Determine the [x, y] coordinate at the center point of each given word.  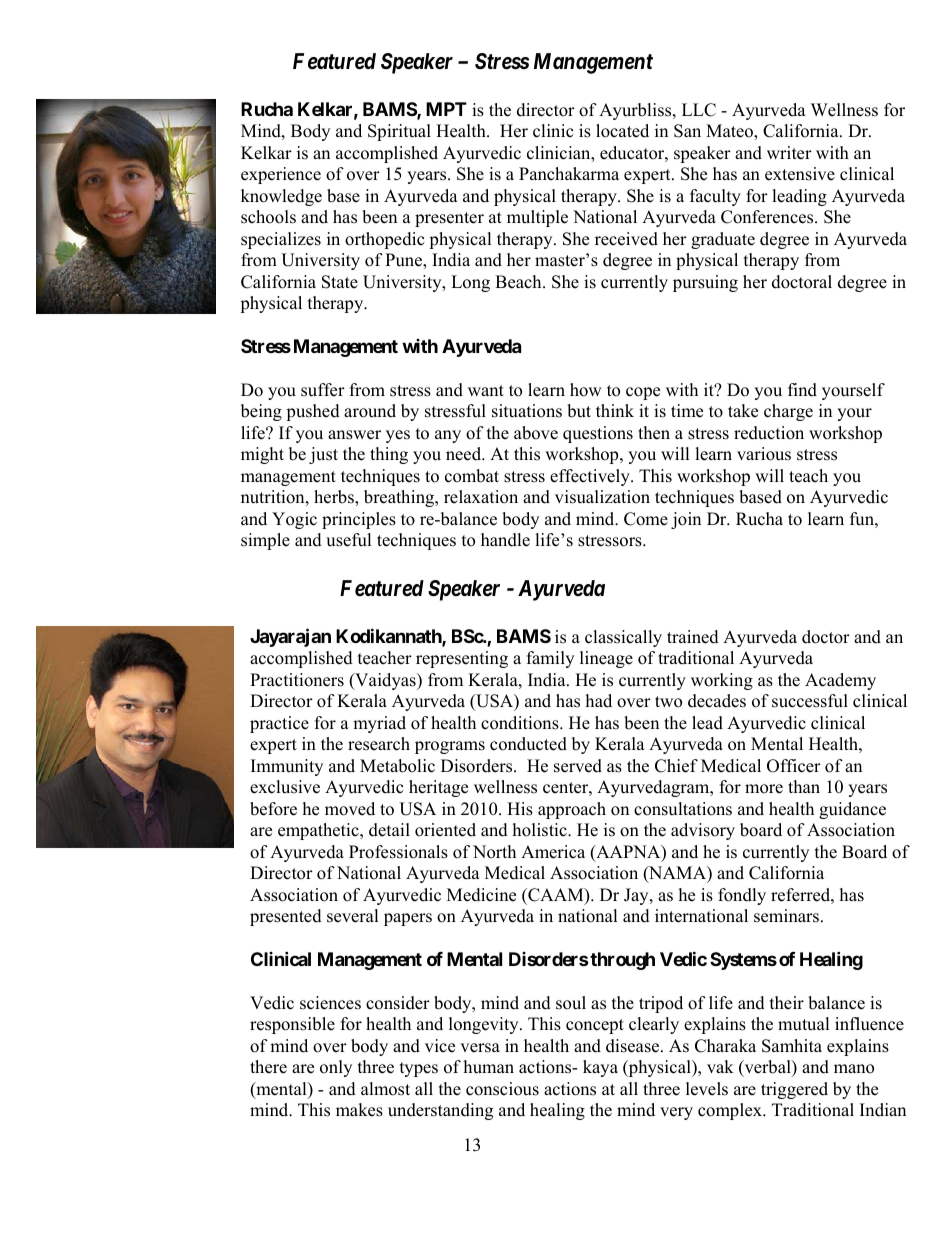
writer [789, 153]
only [336, 1068]
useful [349, 540]
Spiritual [399, 132]
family [550, 659]
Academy [840, 681]
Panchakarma [569, 174]
